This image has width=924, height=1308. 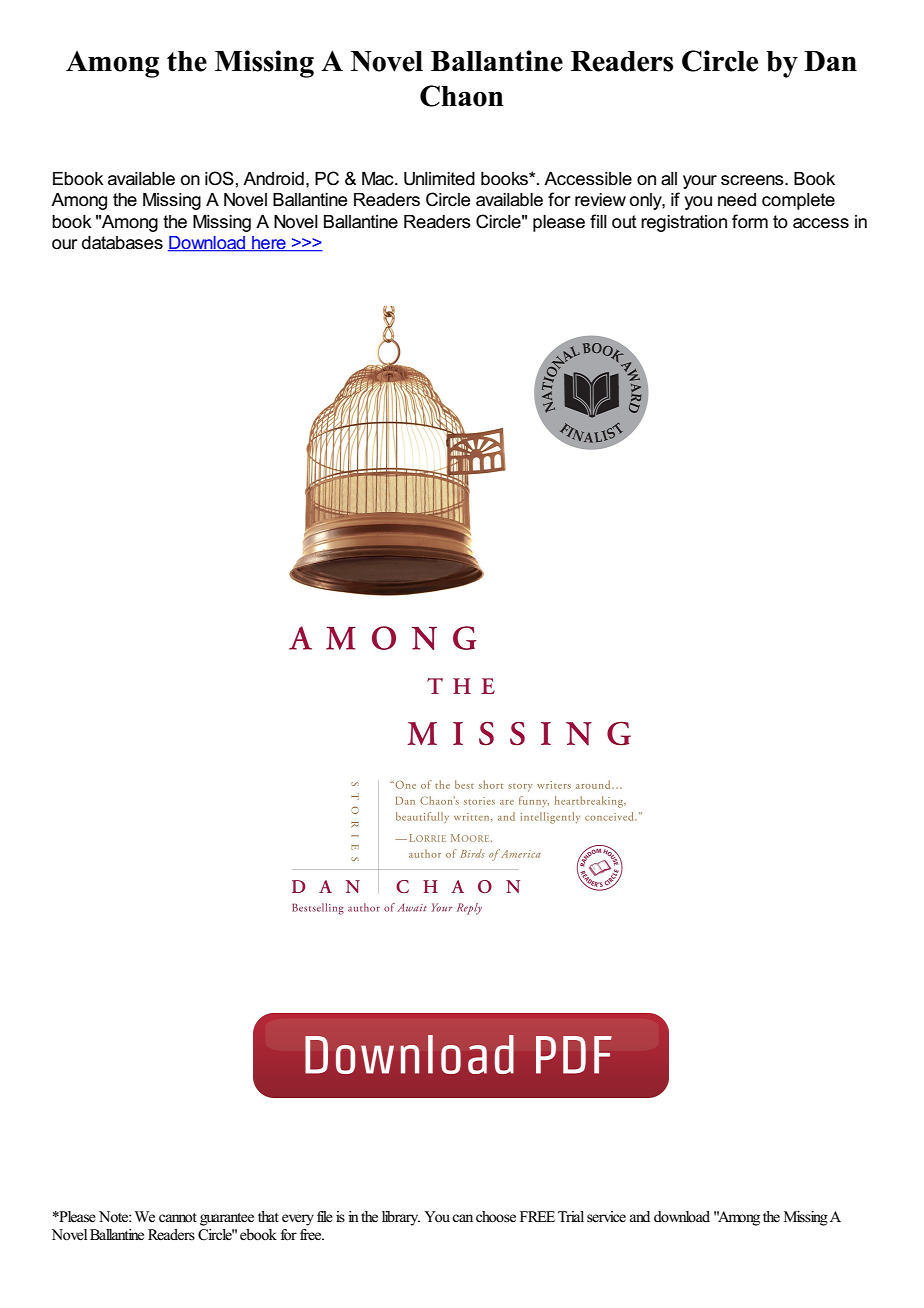 I want to click on choose, so click(x=496, y=1217).
